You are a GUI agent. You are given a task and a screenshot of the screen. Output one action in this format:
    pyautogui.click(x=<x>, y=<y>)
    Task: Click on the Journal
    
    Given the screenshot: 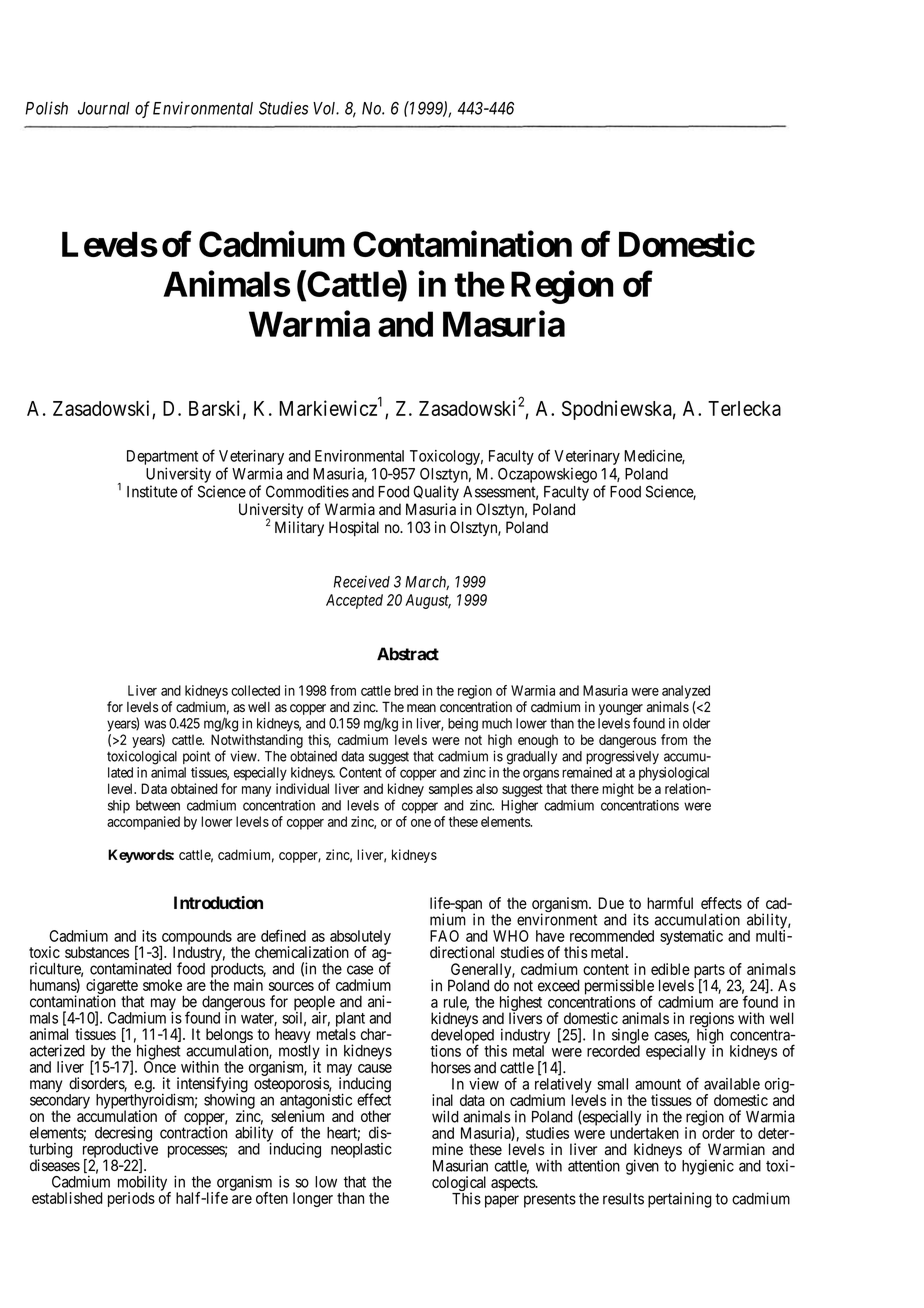 What is the action you would take?
    pyautogui.click(x=104, y=108)
